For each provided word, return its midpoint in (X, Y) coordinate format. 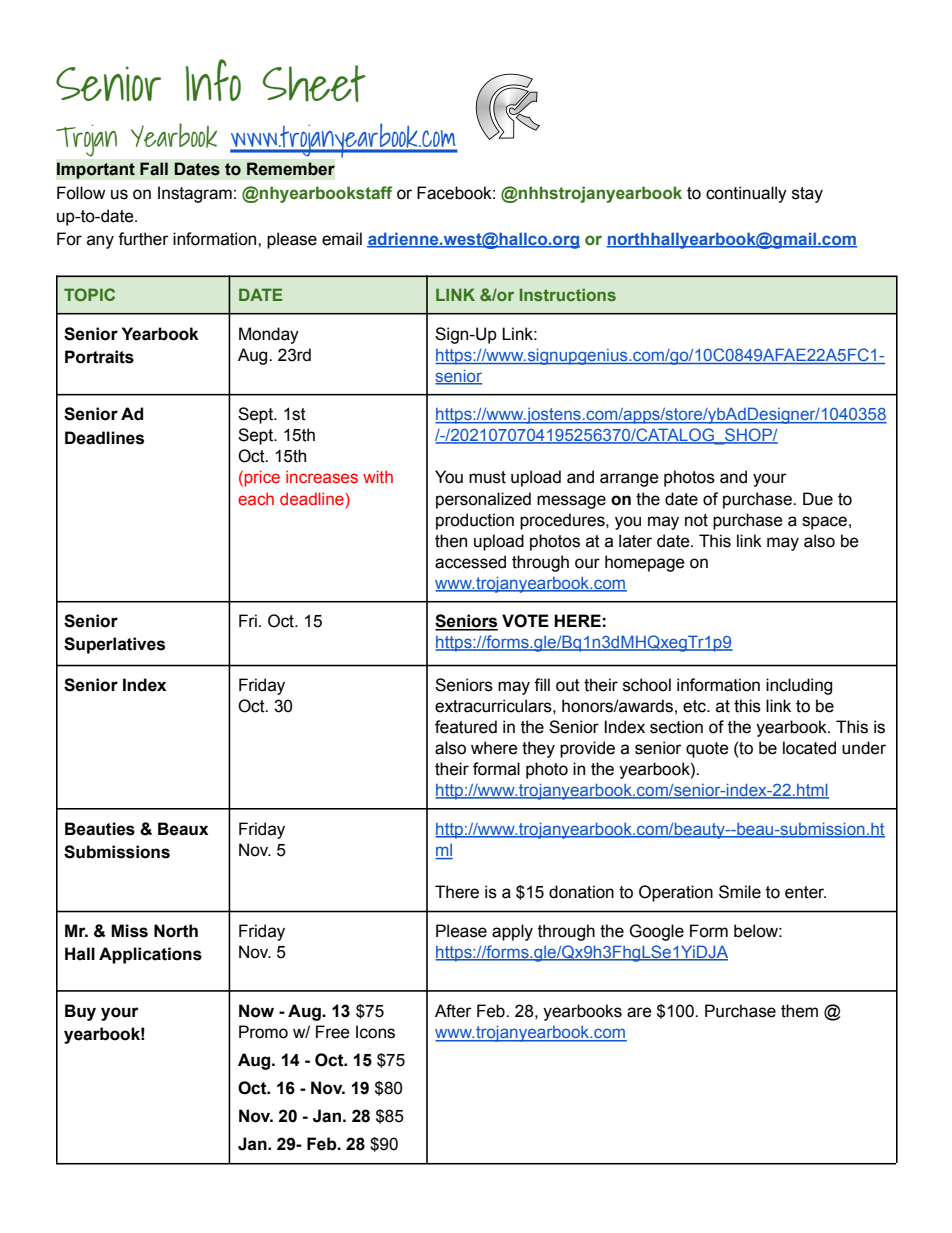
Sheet (314, 83)
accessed (470, 562)
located (809, 748)
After (453, 1011)
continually (746, 194)
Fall (154, 169)
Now (256, 1011)
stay (807, 195)
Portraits (99, 357)
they (538, 749)
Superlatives (114, 645)
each (256, 498)
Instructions (568, 294)
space (824, 523)
